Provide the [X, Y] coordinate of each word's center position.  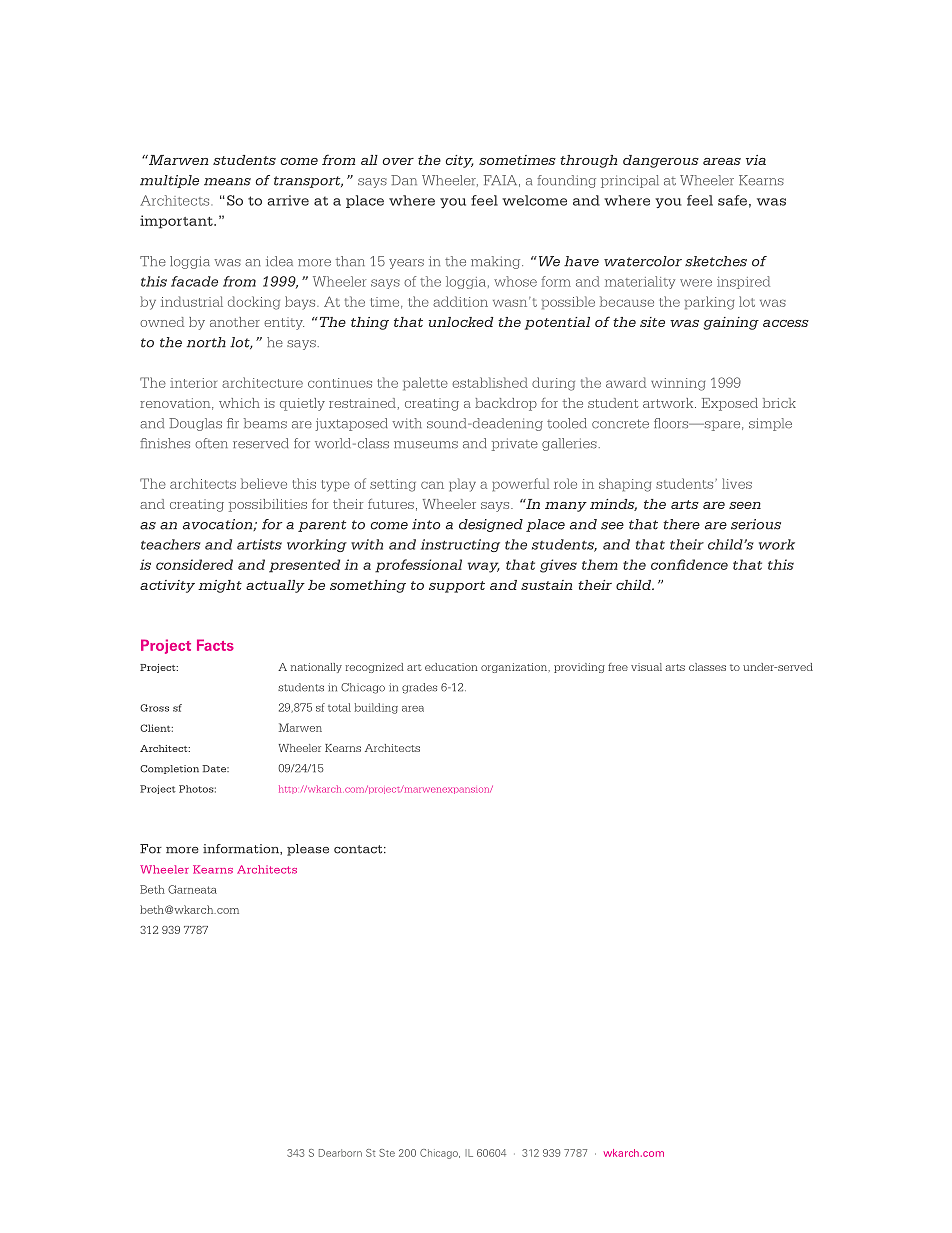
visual [646, 667]
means [227, 182]
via [756, 160]
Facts [215, 645]
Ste [387, 1153]
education [451, 667]
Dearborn [340, 1153]
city [459, 161]
